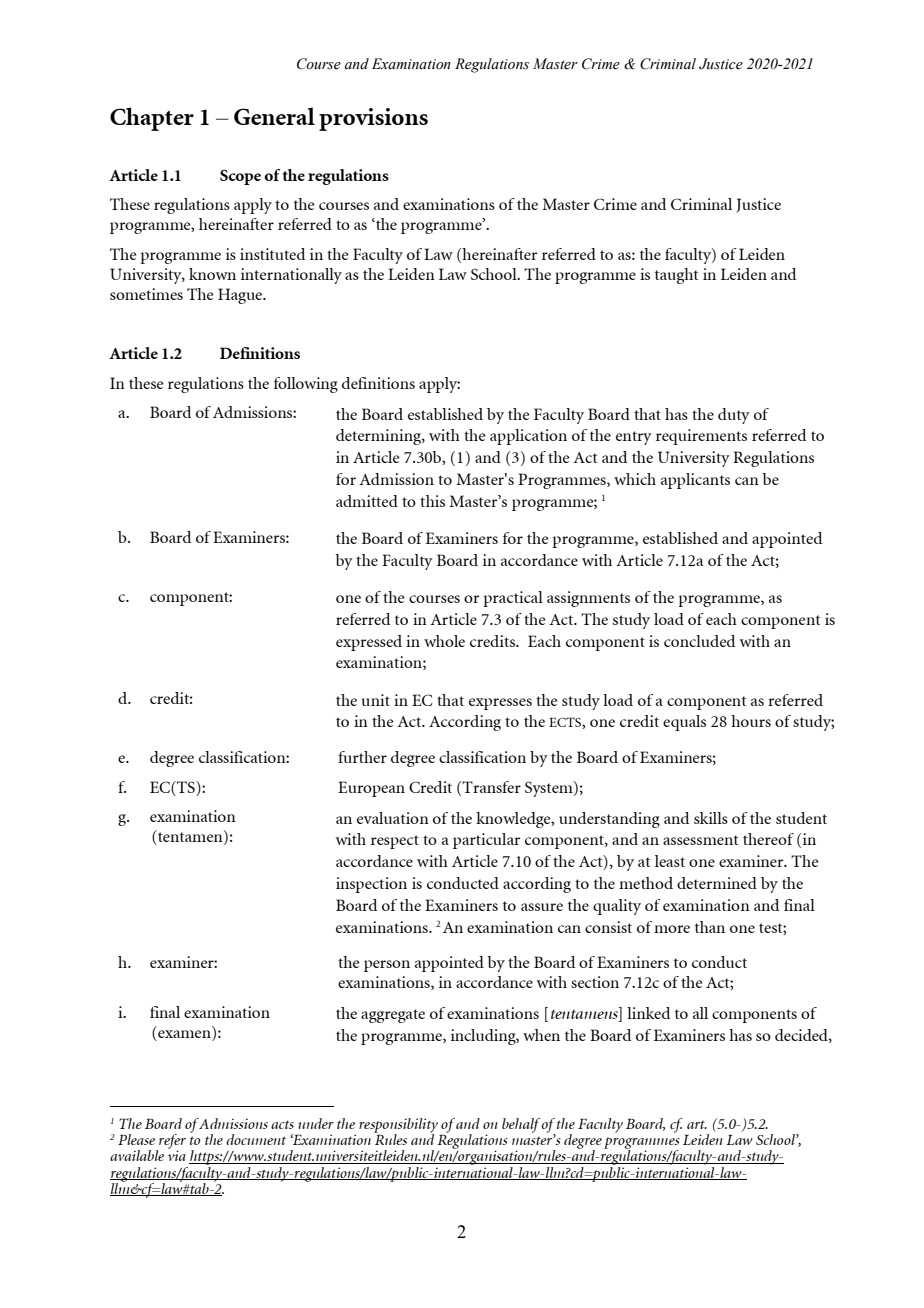  Describe the element at coordinates (373, 119) in the screenshot. I see `provisions` at that location.
